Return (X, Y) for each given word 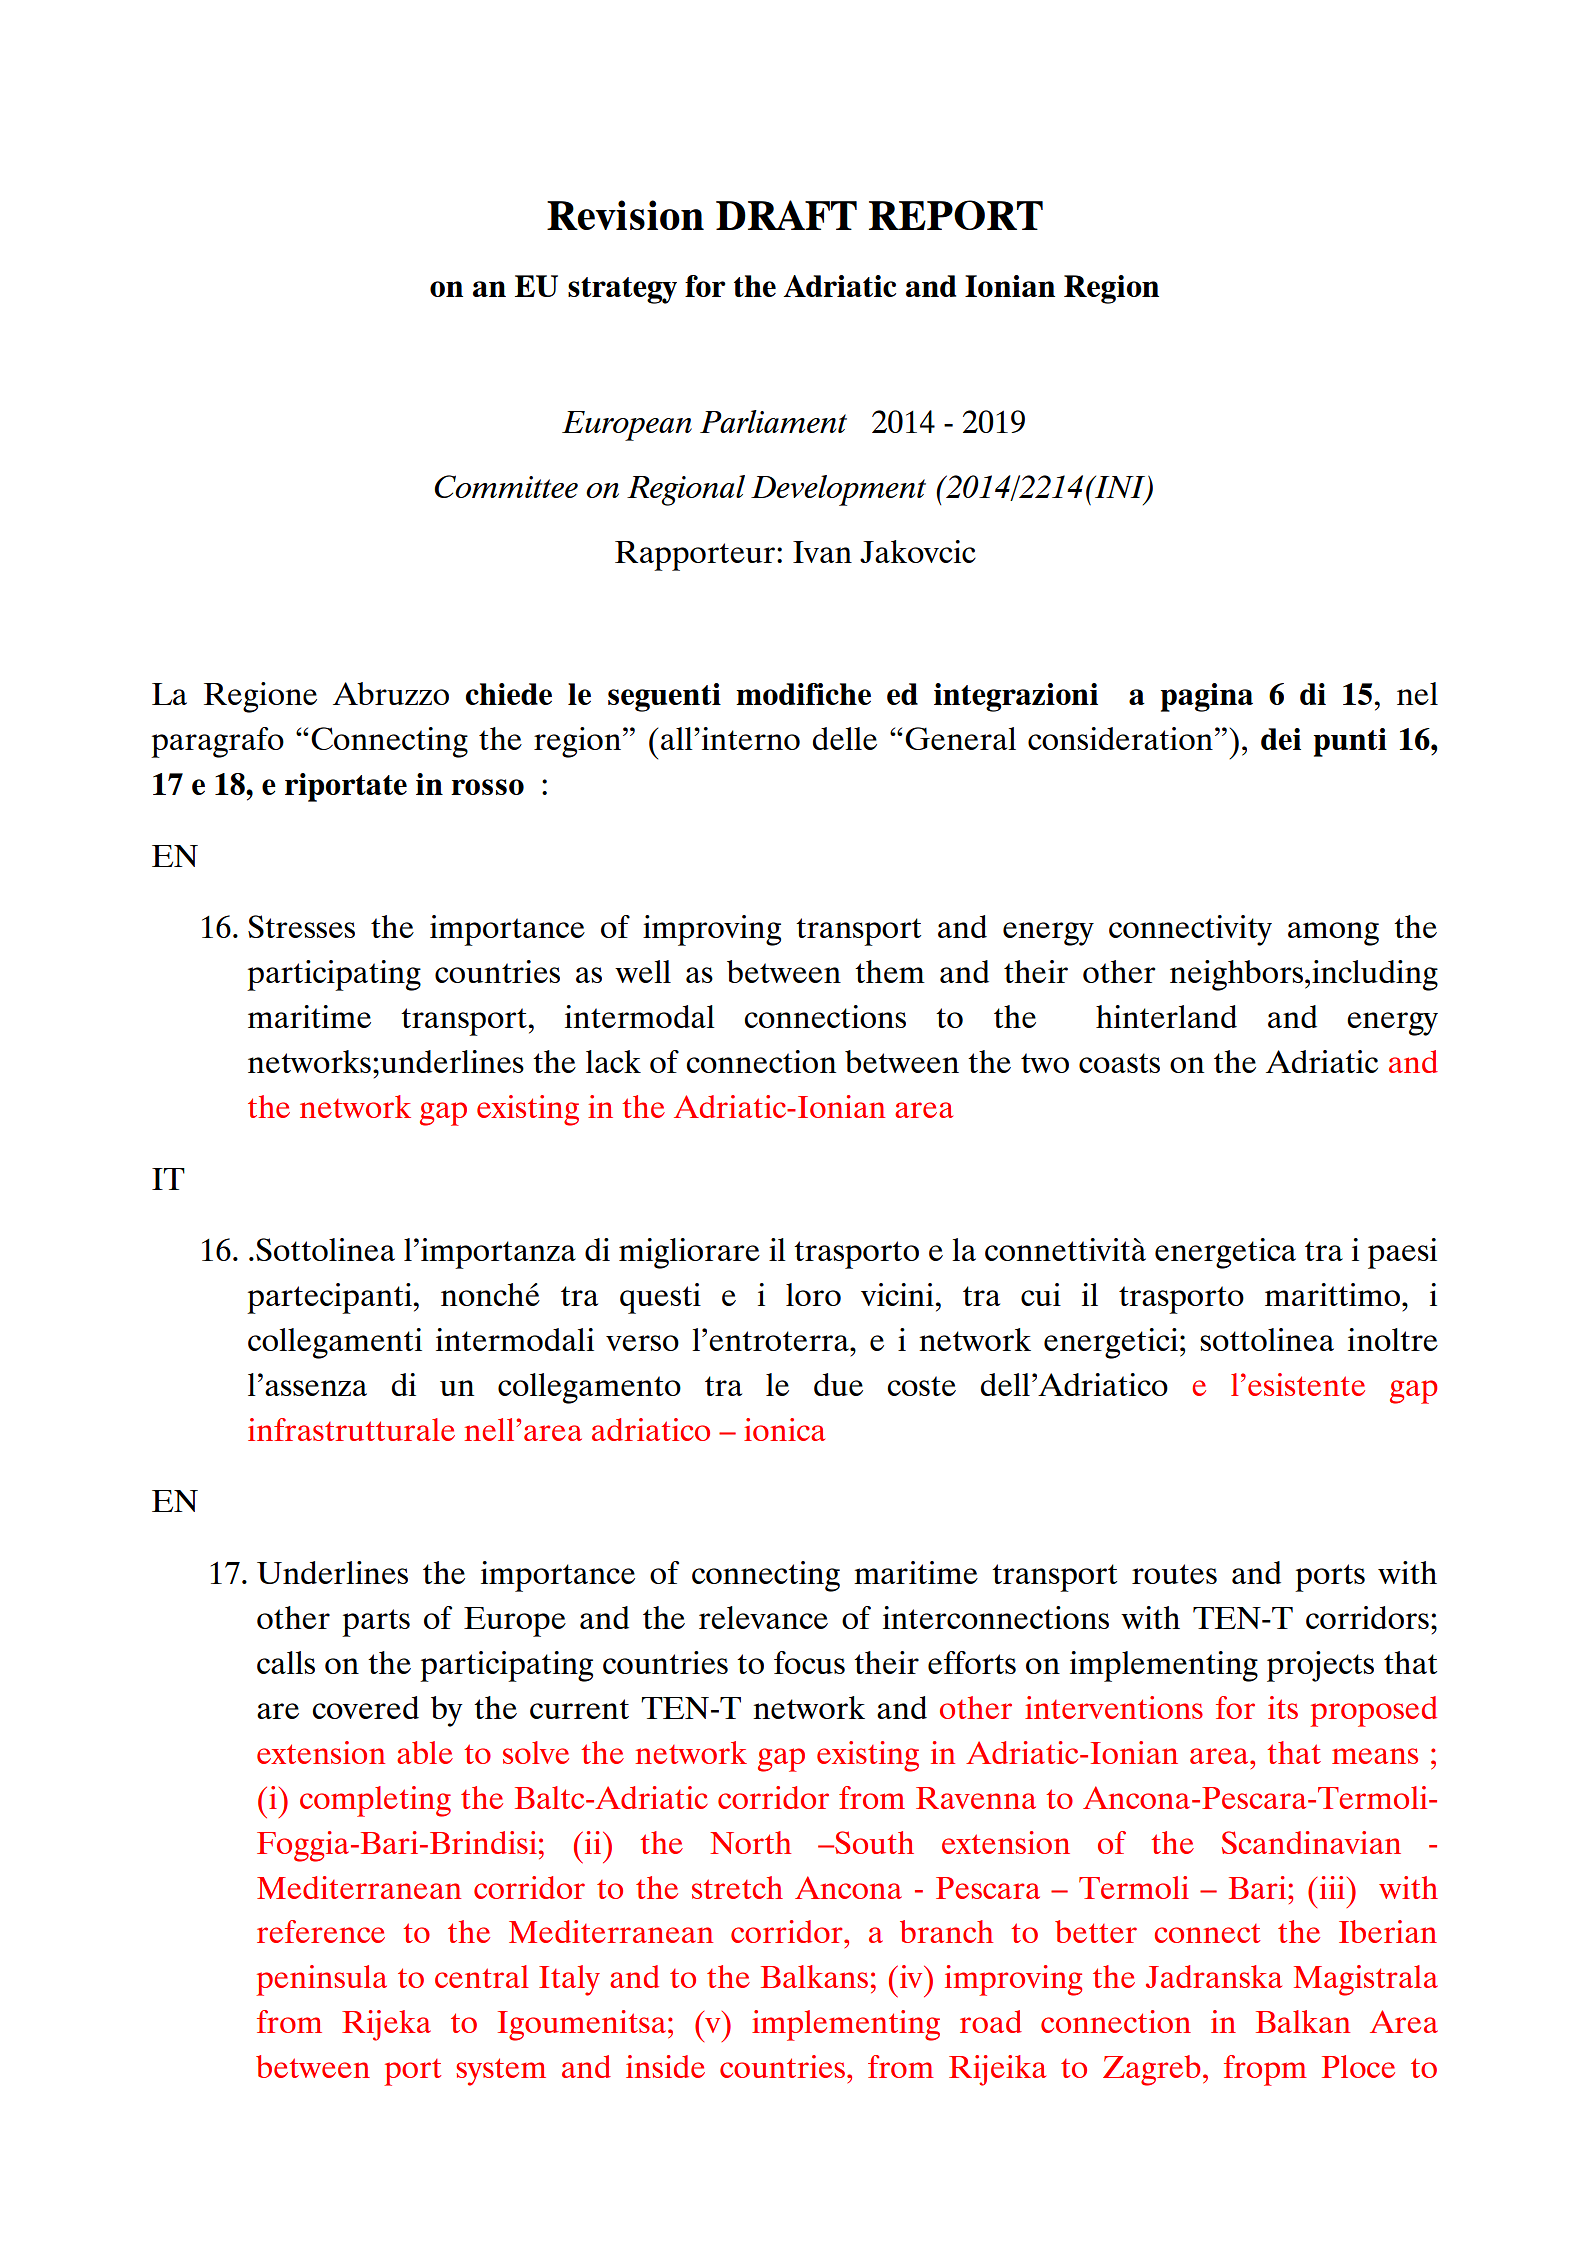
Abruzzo (391, 693)
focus (809, 1662)
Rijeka (386, 2025)
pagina (1207, 697)
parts (376, 1623)
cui (1041, 1294)
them (890, 971)
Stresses (301, 926)
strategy (622, 290)
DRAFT (786, 215)
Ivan (822, 552)
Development (838, 490)
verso (642, 1343)
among (1333, 934)
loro (813, 1294)
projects (1320, 1666)
